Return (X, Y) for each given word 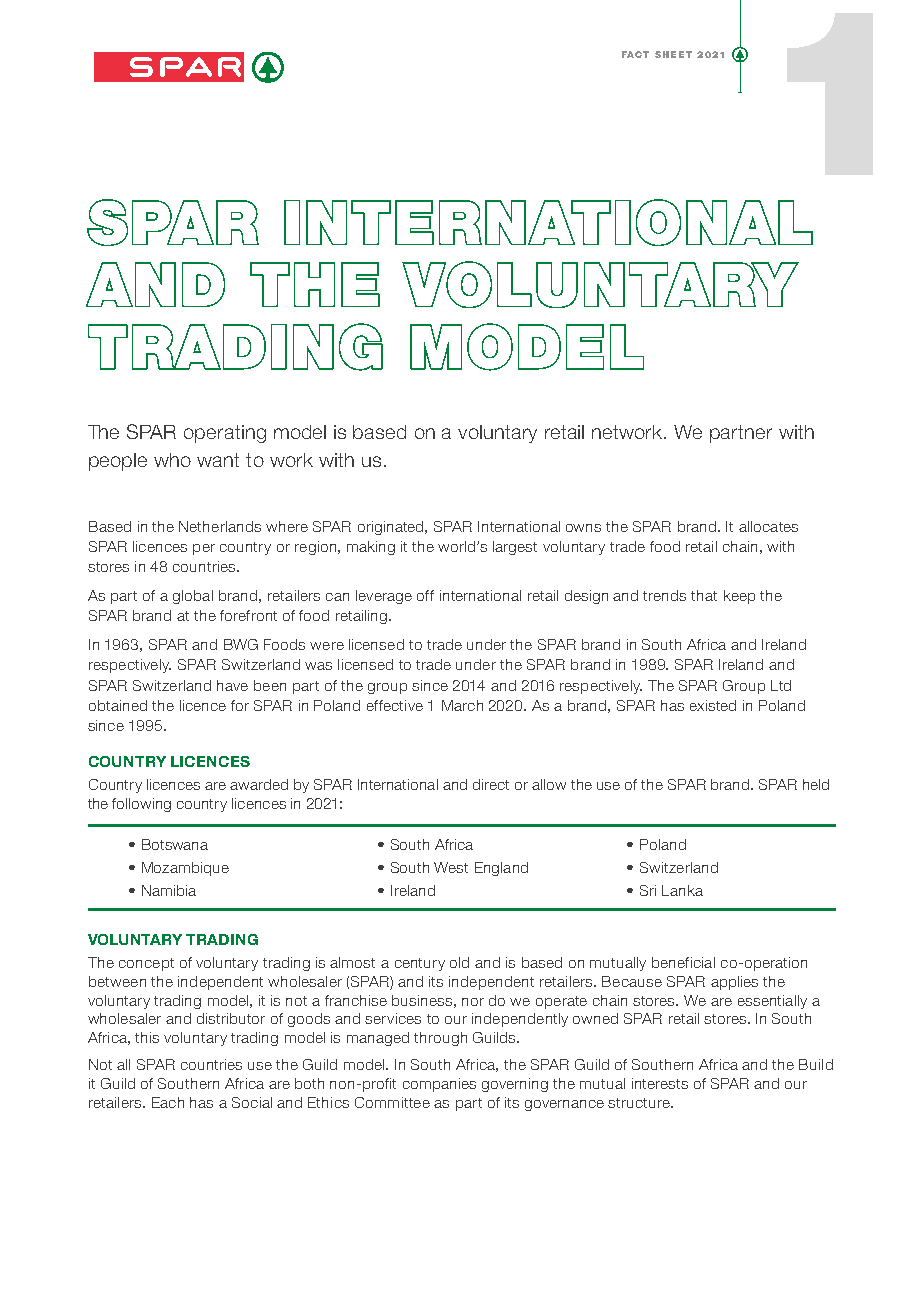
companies (439, 1085)
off (425, 595)
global (193, 597)
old (459, 962)
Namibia (169, 890)
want (218, 460)
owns (583, 528)
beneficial (683, 962)
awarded (259, 784)
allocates (768, 526)
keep (739, 597)
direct (491, 784)
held (816, 784)
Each (168, 1102)
